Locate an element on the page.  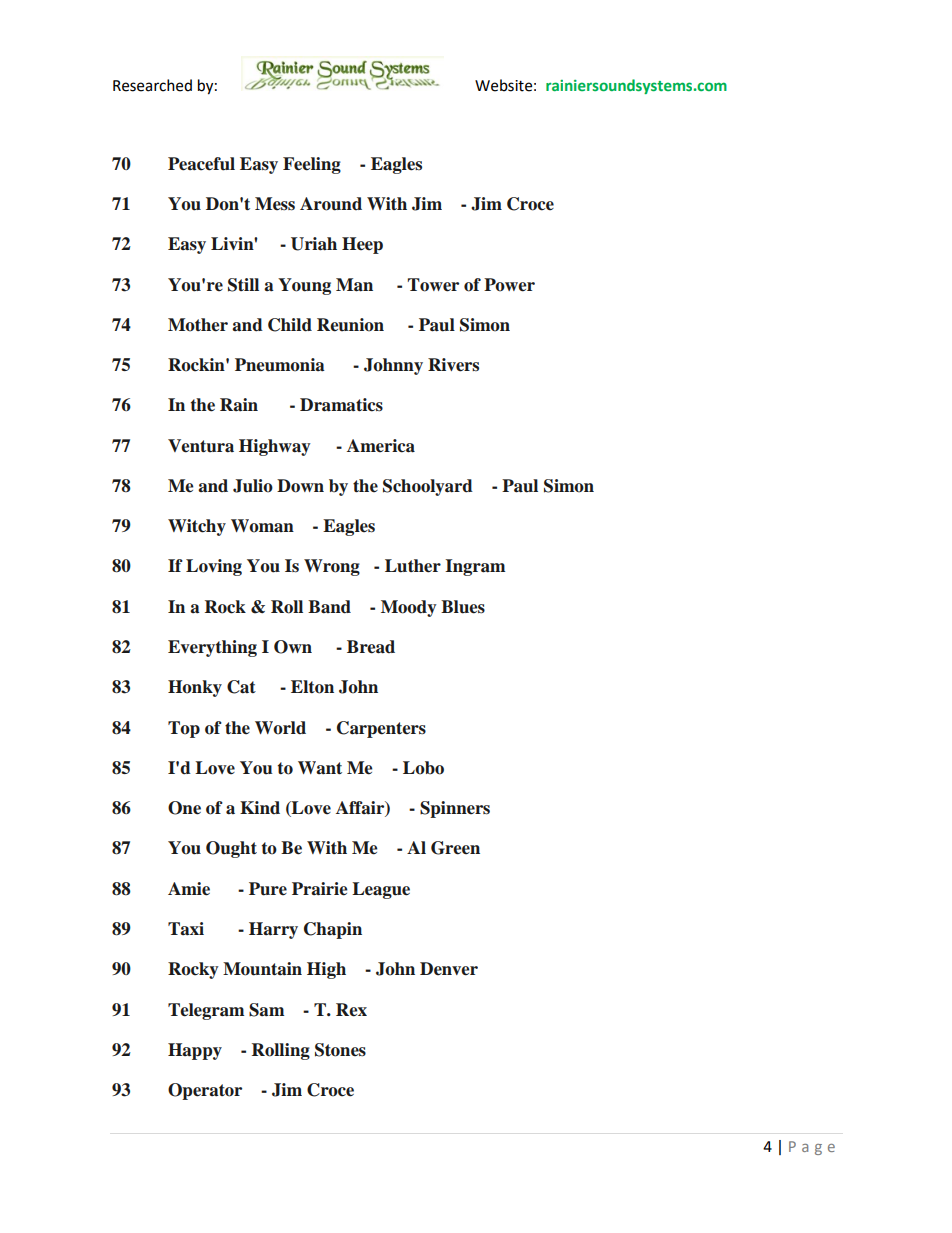
Peaceful is located at coordinates (201, 164).
